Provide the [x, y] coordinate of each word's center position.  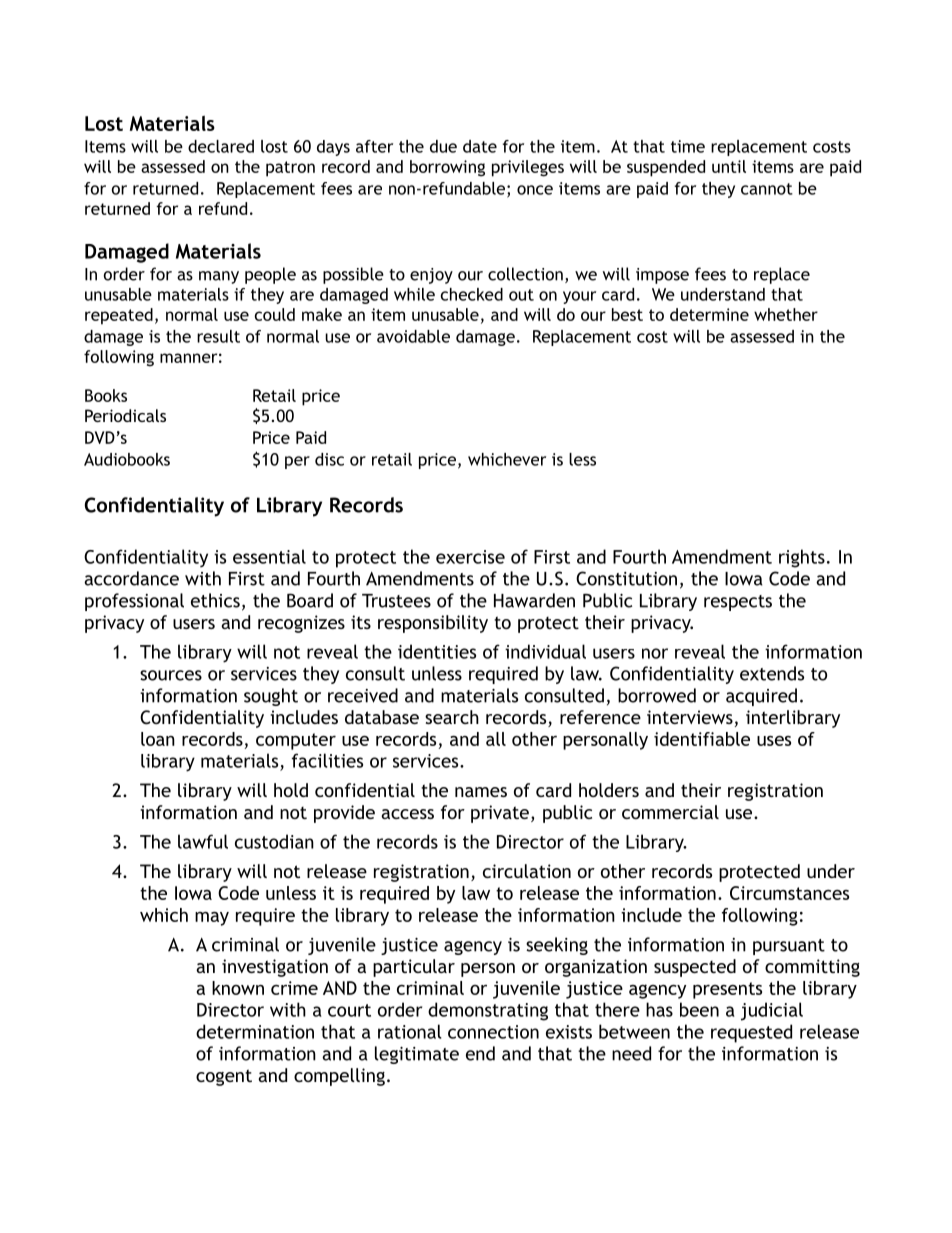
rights [802, 558]
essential [269, 556]
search [452, 717]
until [729, 166]
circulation [527, 871]
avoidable [413, 336]
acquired [761, 697]
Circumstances [789, 893]
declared [221, 146]
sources [171, 675]
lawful [203, 841]
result [218, 336]
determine [709, 314]
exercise [470, 557]
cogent [224, 1077]
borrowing [447, 168]
